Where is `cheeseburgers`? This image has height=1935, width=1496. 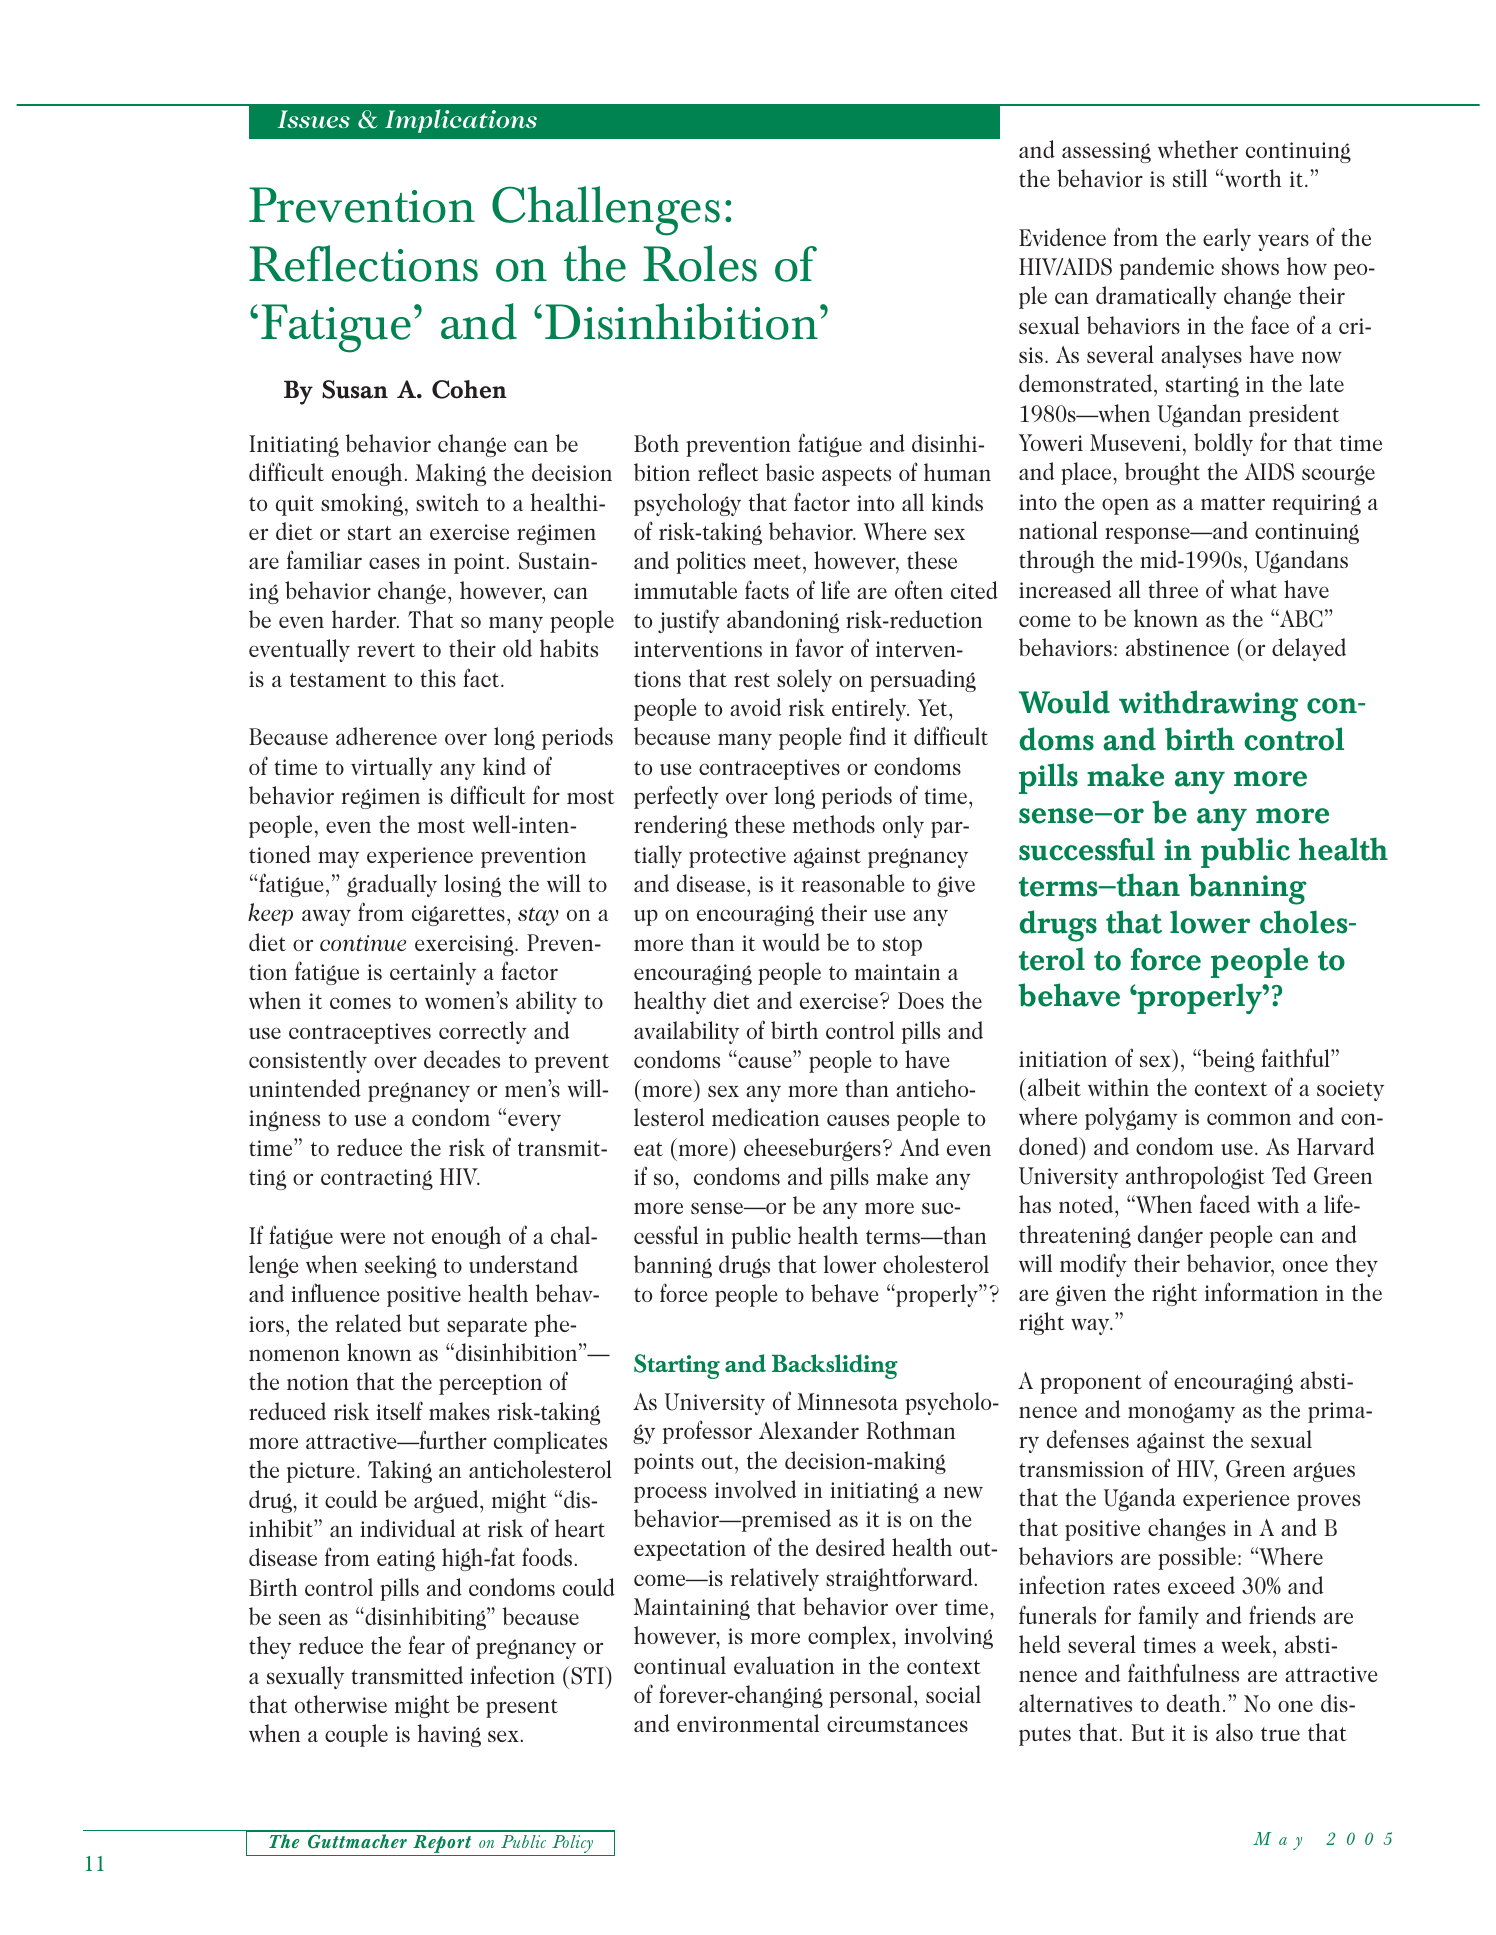 cheeseburgers is located at coordinates (812, 1149).
